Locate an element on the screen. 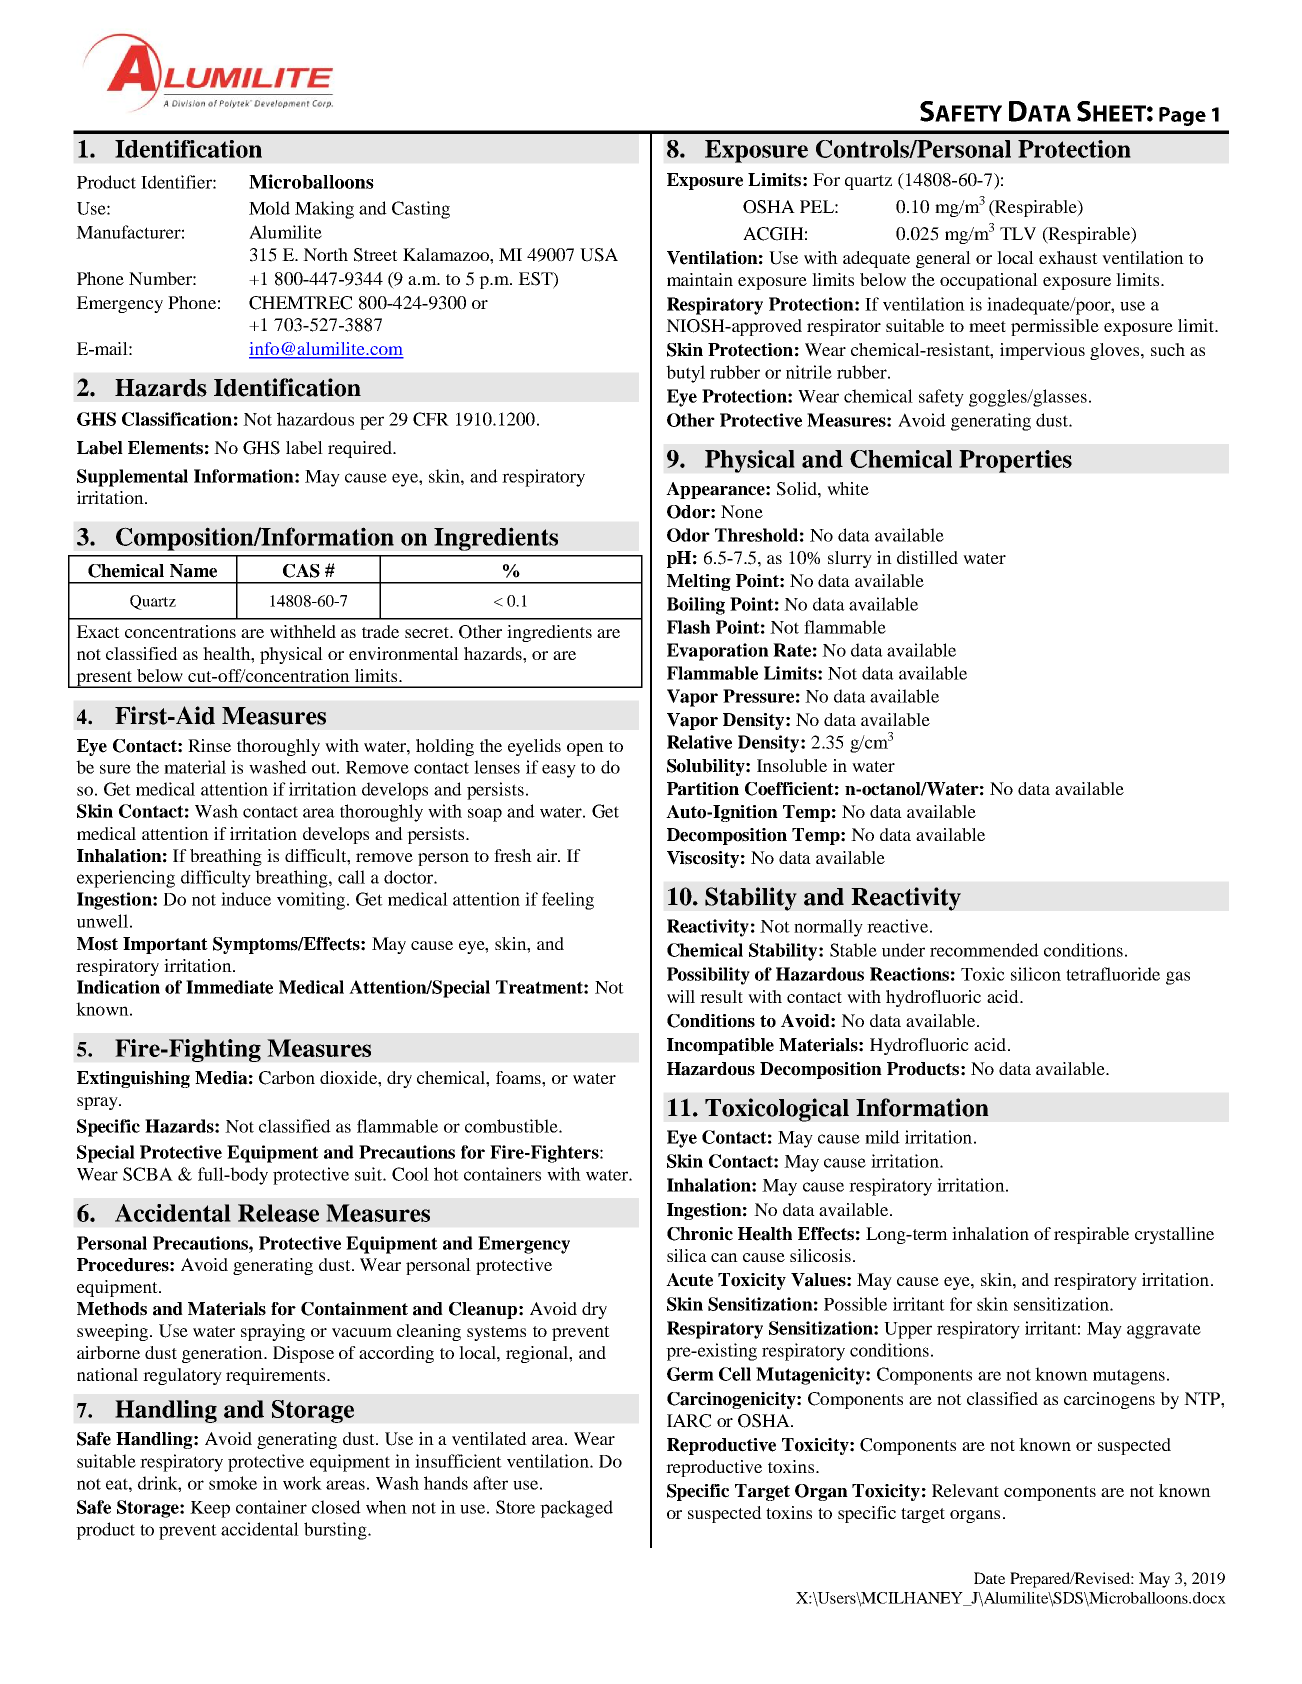  feeling is located at coordinates (568, 901).
